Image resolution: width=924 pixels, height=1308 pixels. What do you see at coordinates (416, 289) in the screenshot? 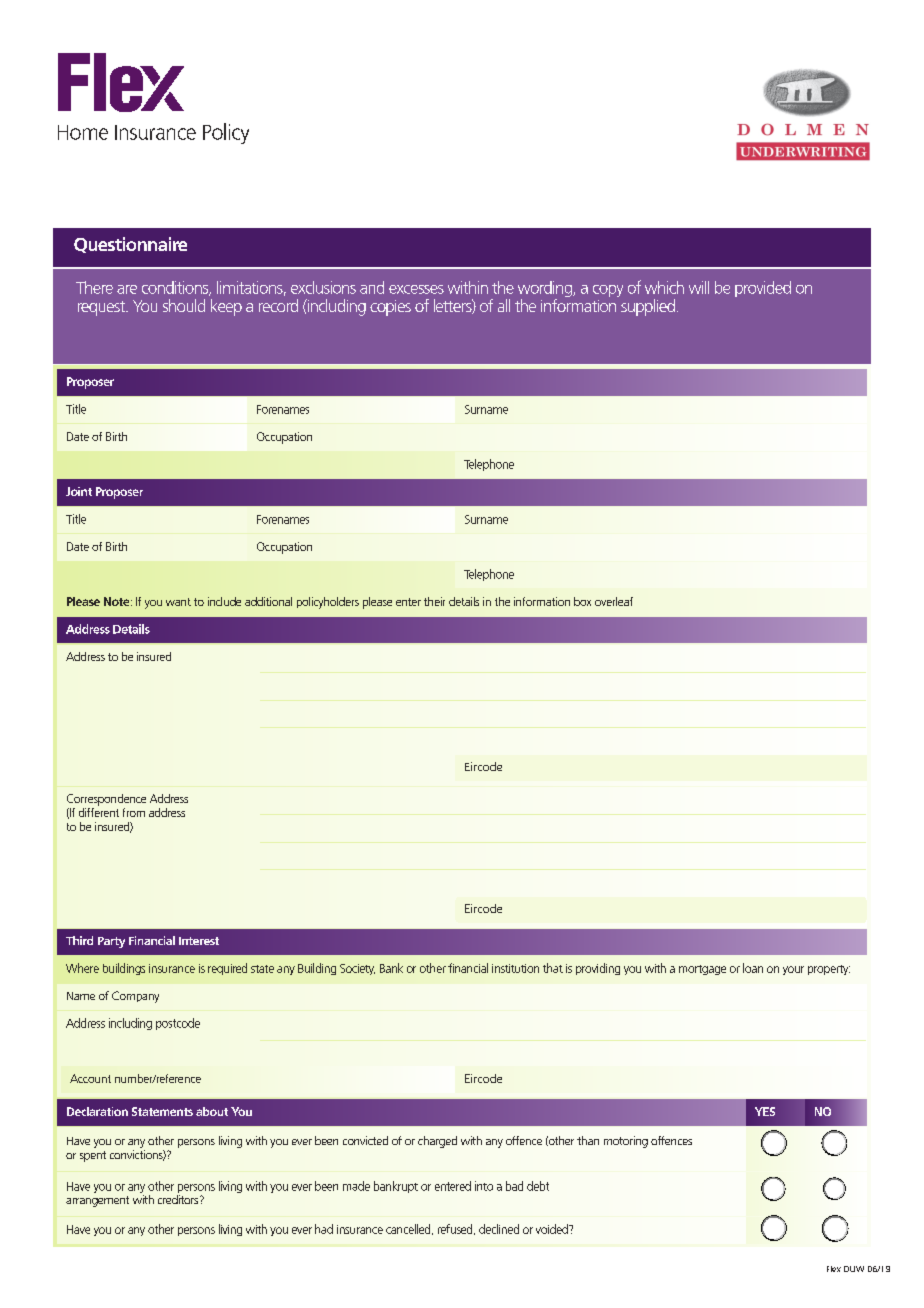
I see `excesses` at bounding box center [416, 289].
